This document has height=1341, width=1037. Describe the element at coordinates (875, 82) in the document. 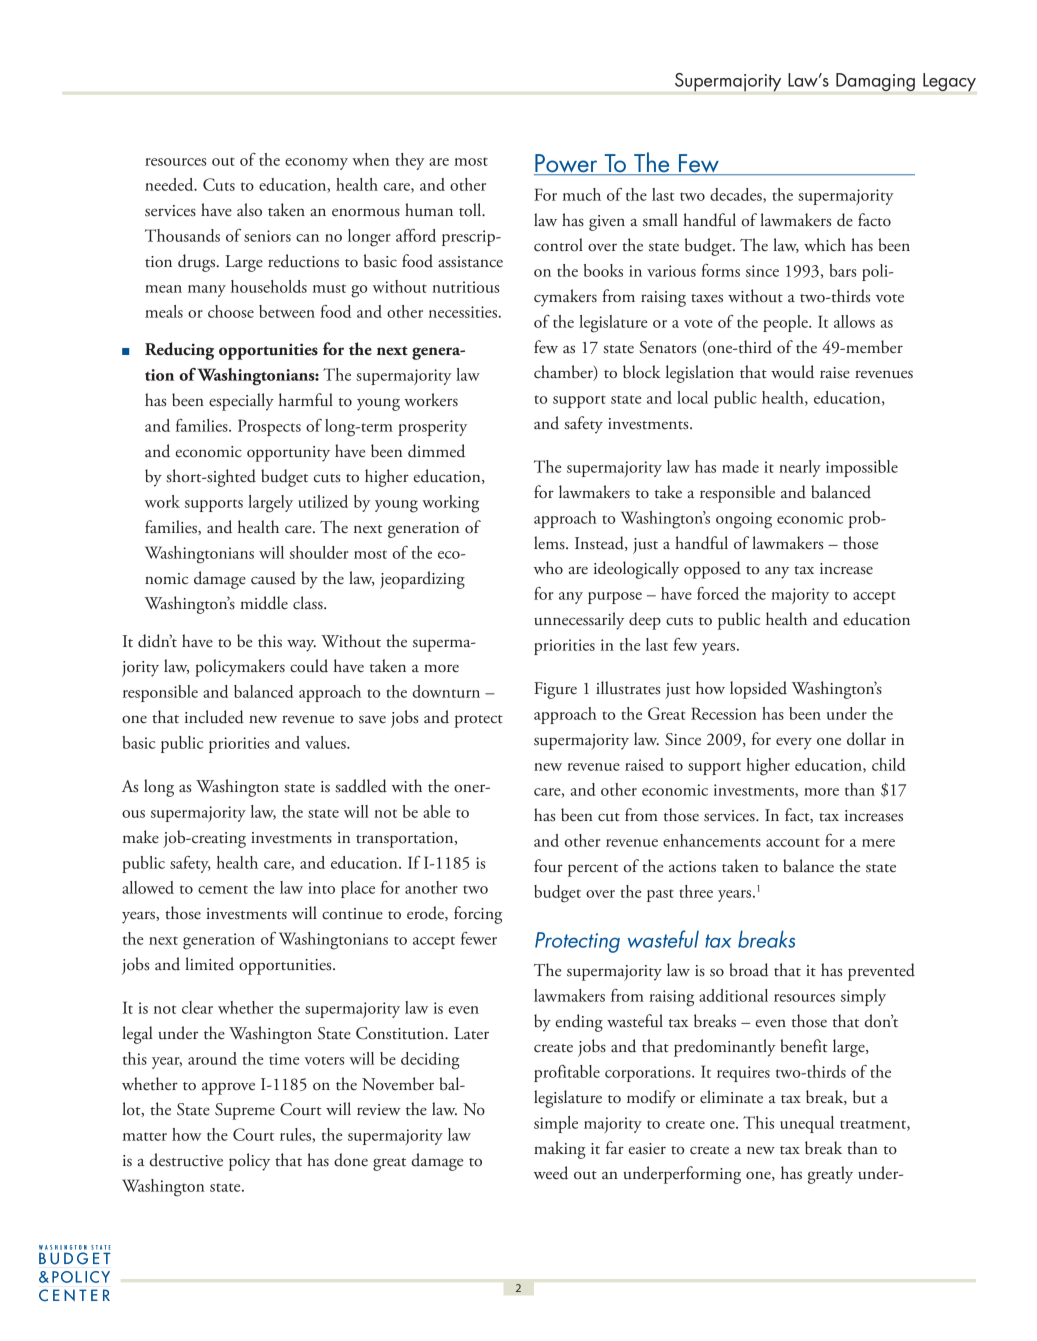

I see `Damaging` at that location.
